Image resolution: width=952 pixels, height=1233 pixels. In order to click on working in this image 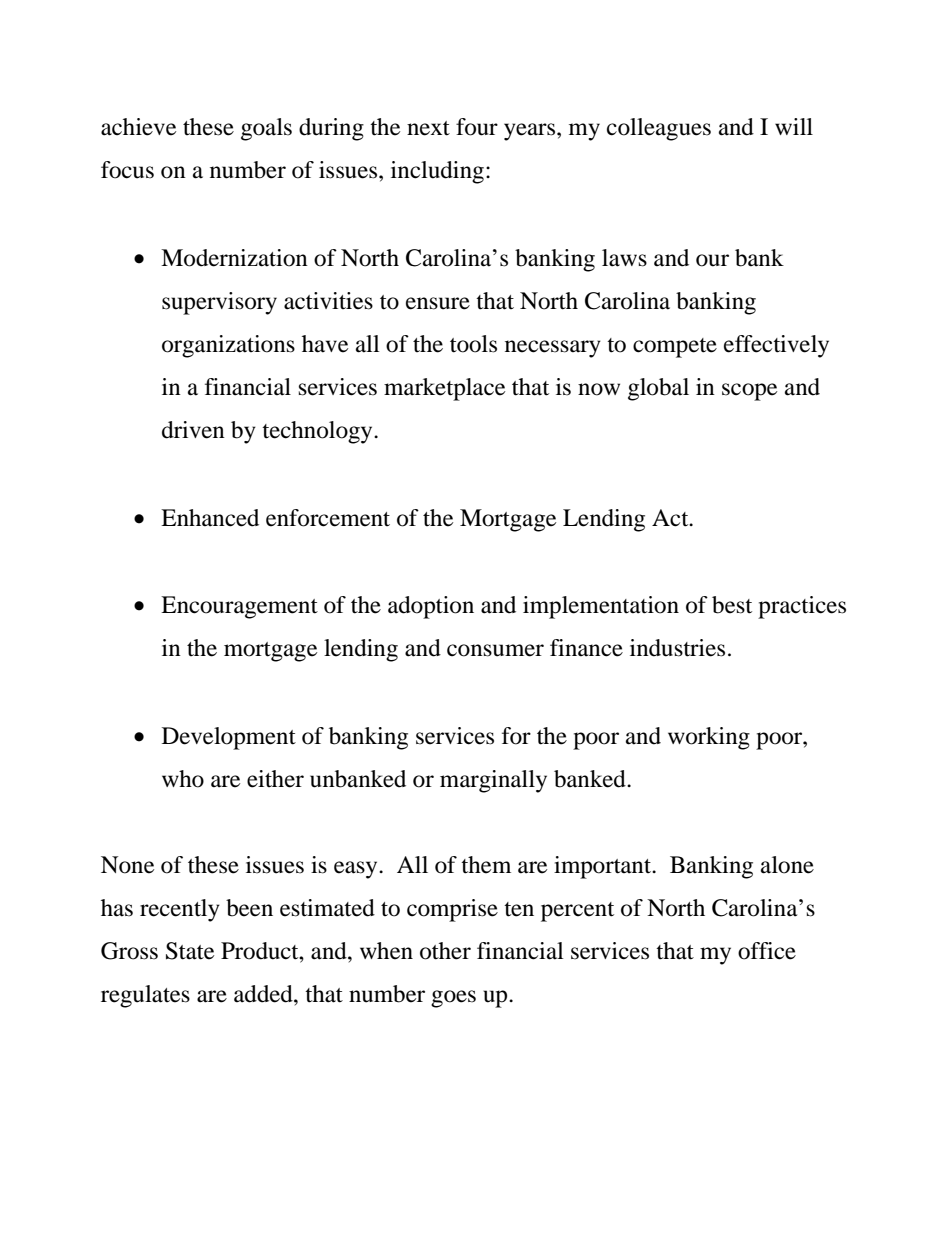, I will do `click(709, 738)`.
